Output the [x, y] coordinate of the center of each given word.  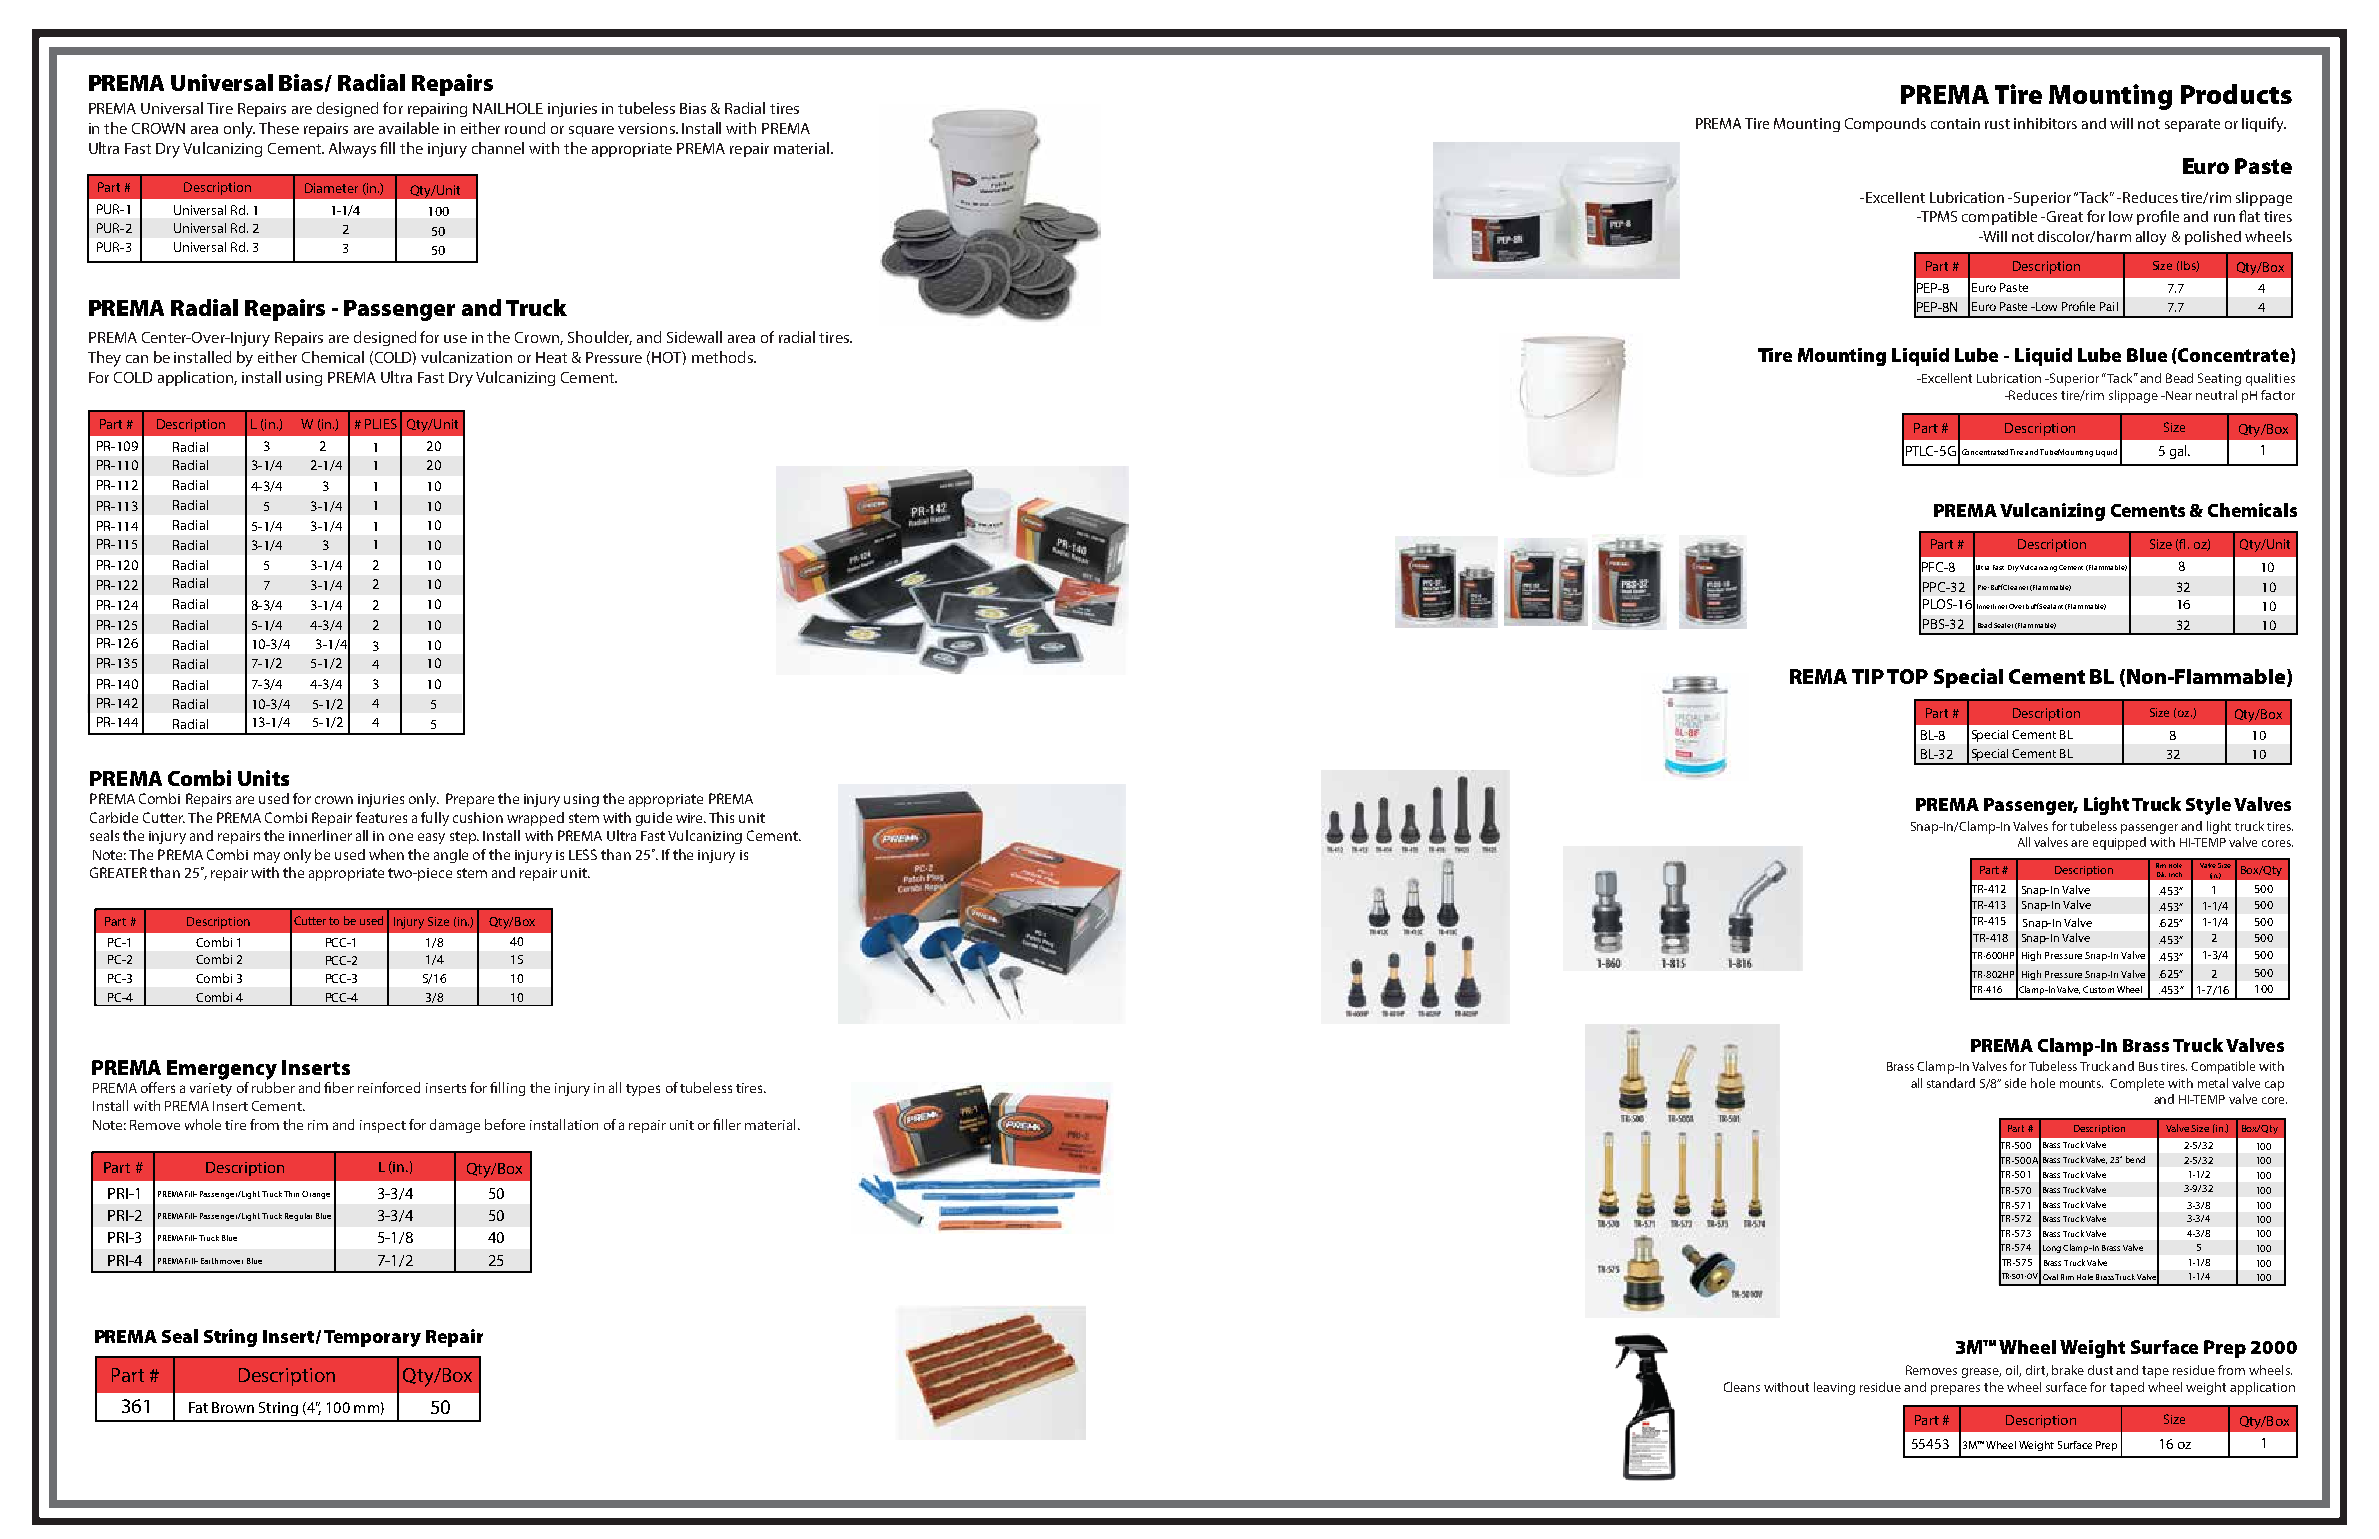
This [721, 817]
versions [647, 128]
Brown [233, 1407]
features [381, 817]
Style [2208, 806]
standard [1951, 1083]
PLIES [381, 424]
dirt [2037, 1371]
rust [1997, 124]
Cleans [1742, 1387]
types [643, 1090]
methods [723, 357]
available [409, 128]
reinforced [389, 1087]
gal [2179, 452]
